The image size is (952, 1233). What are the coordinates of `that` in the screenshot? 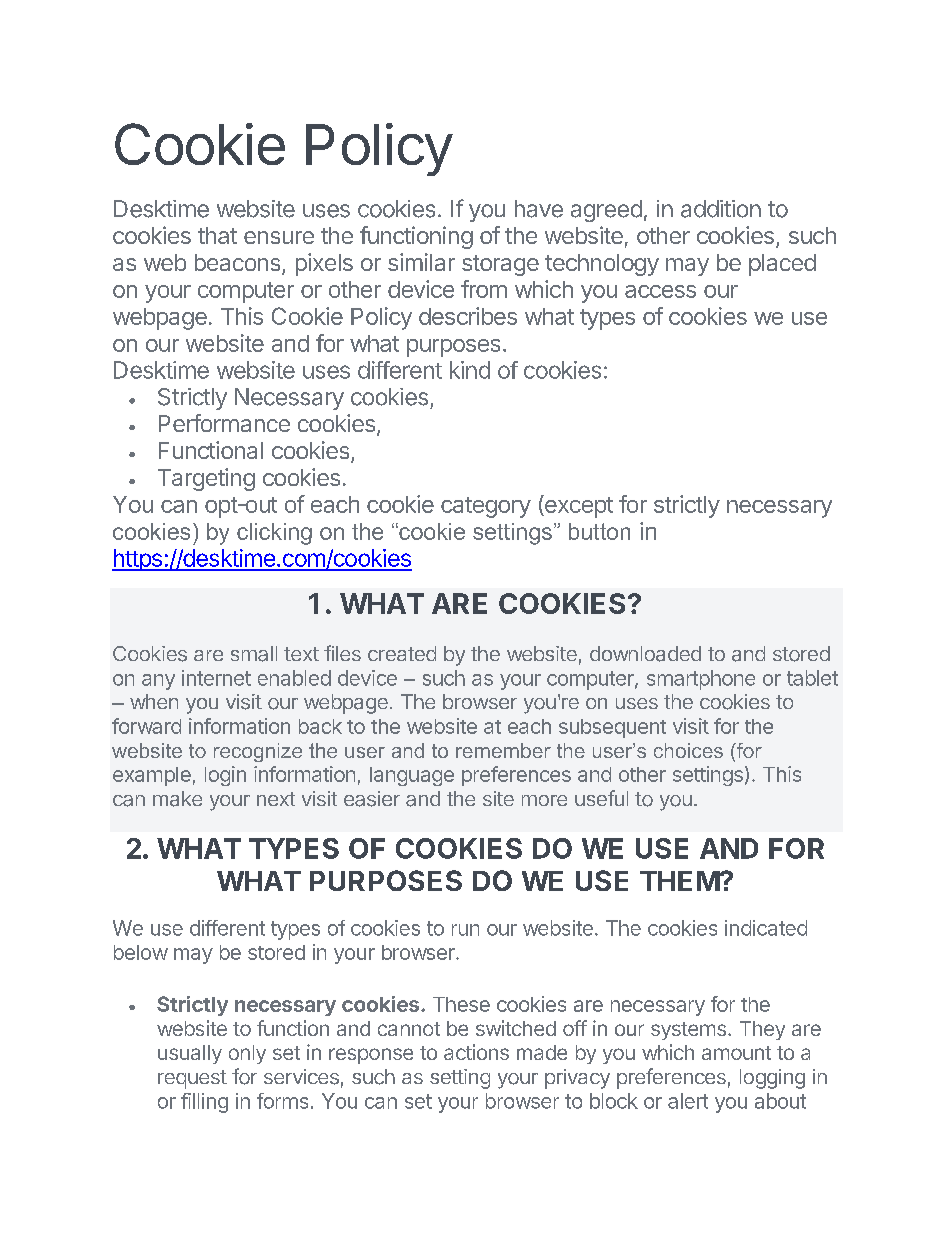 It's located at (217, 235).
